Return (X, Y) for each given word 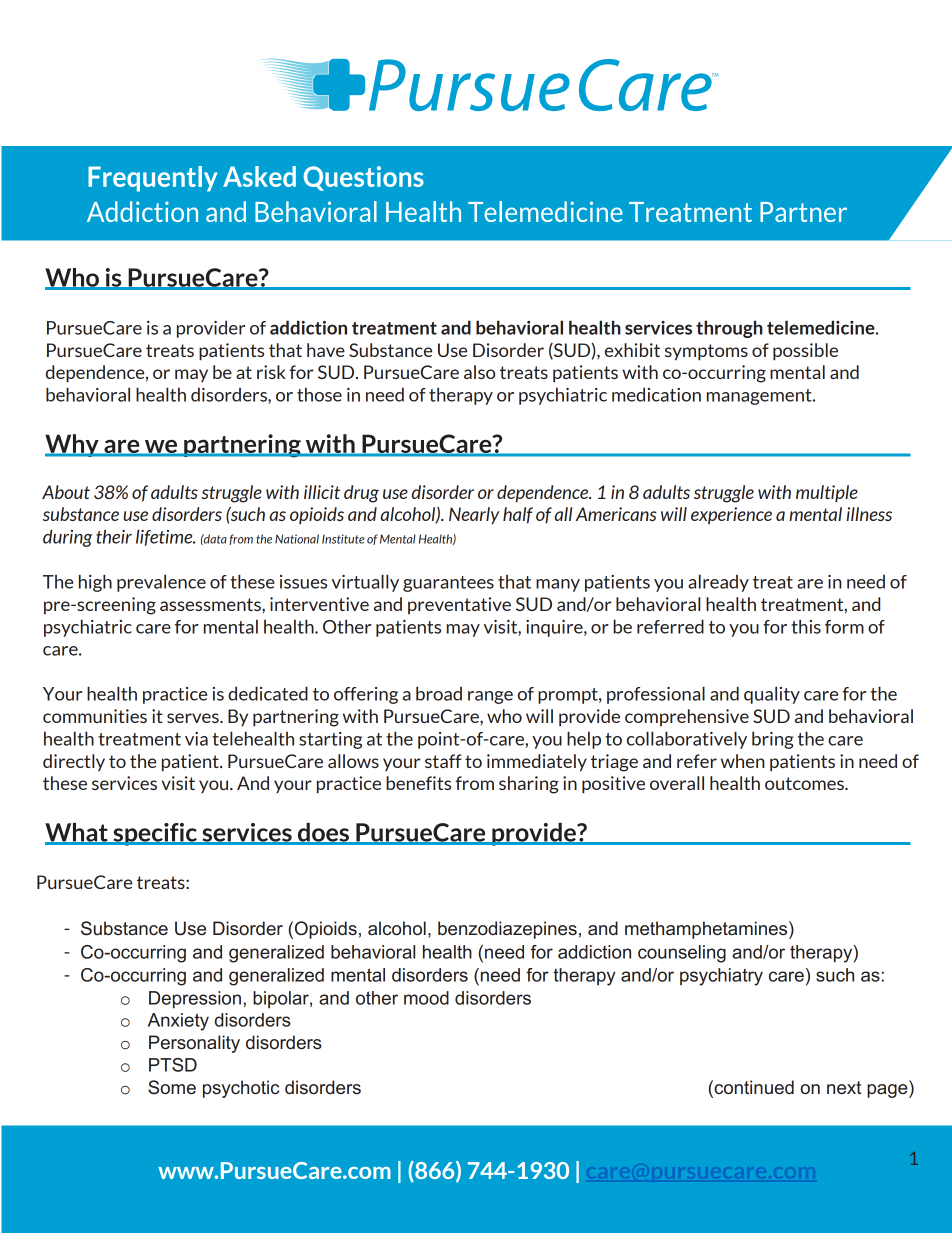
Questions (364, 178)
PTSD (173, 1065)
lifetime (165, 537)
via (196, 739)
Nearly (474, 515)
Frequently (153, 179)
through (729, 329)
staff (443, 761)
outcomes (805, 783)
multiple (827, 494)
